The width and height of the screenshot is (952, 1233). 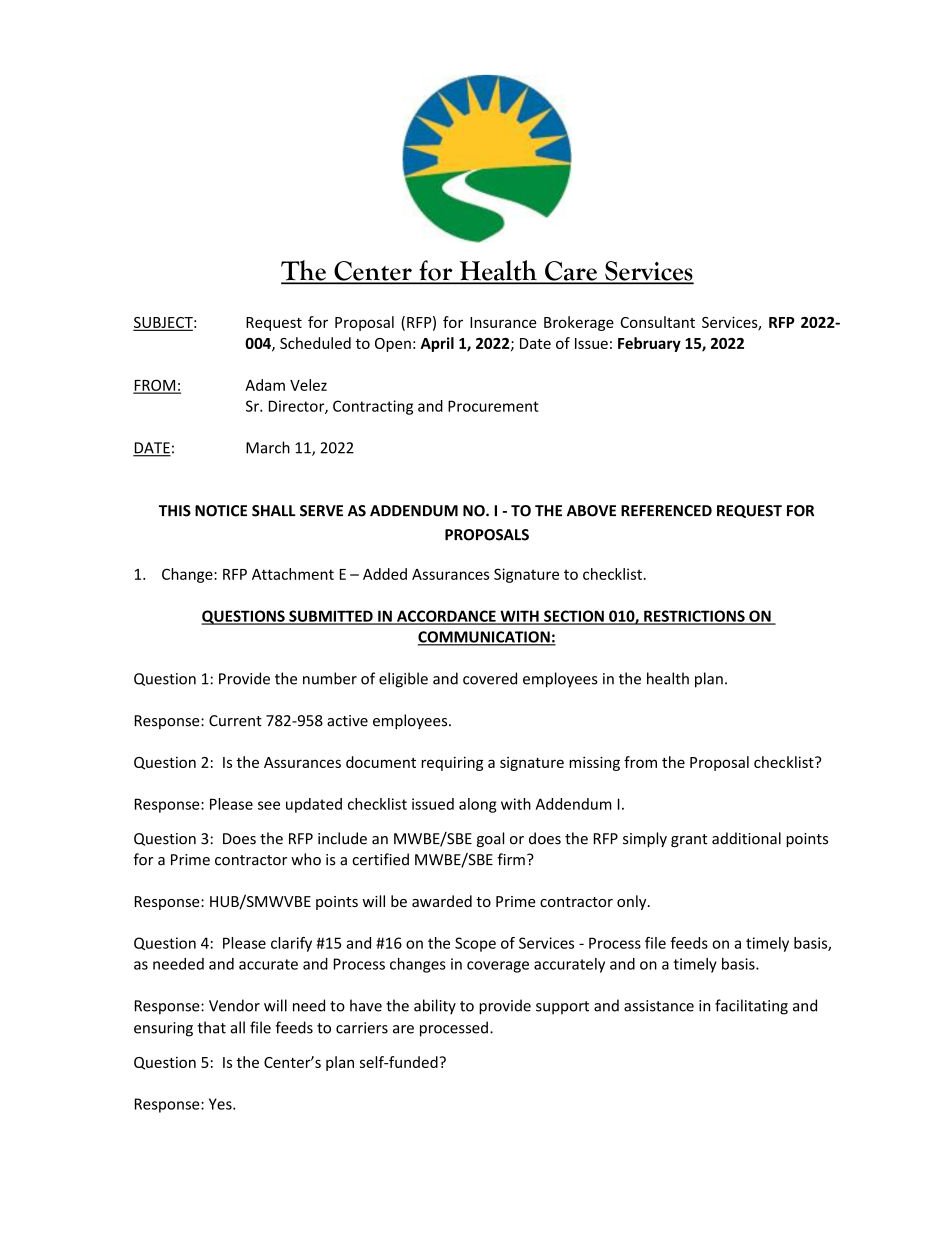 I want to click on only, so click(x=633, y=902).
